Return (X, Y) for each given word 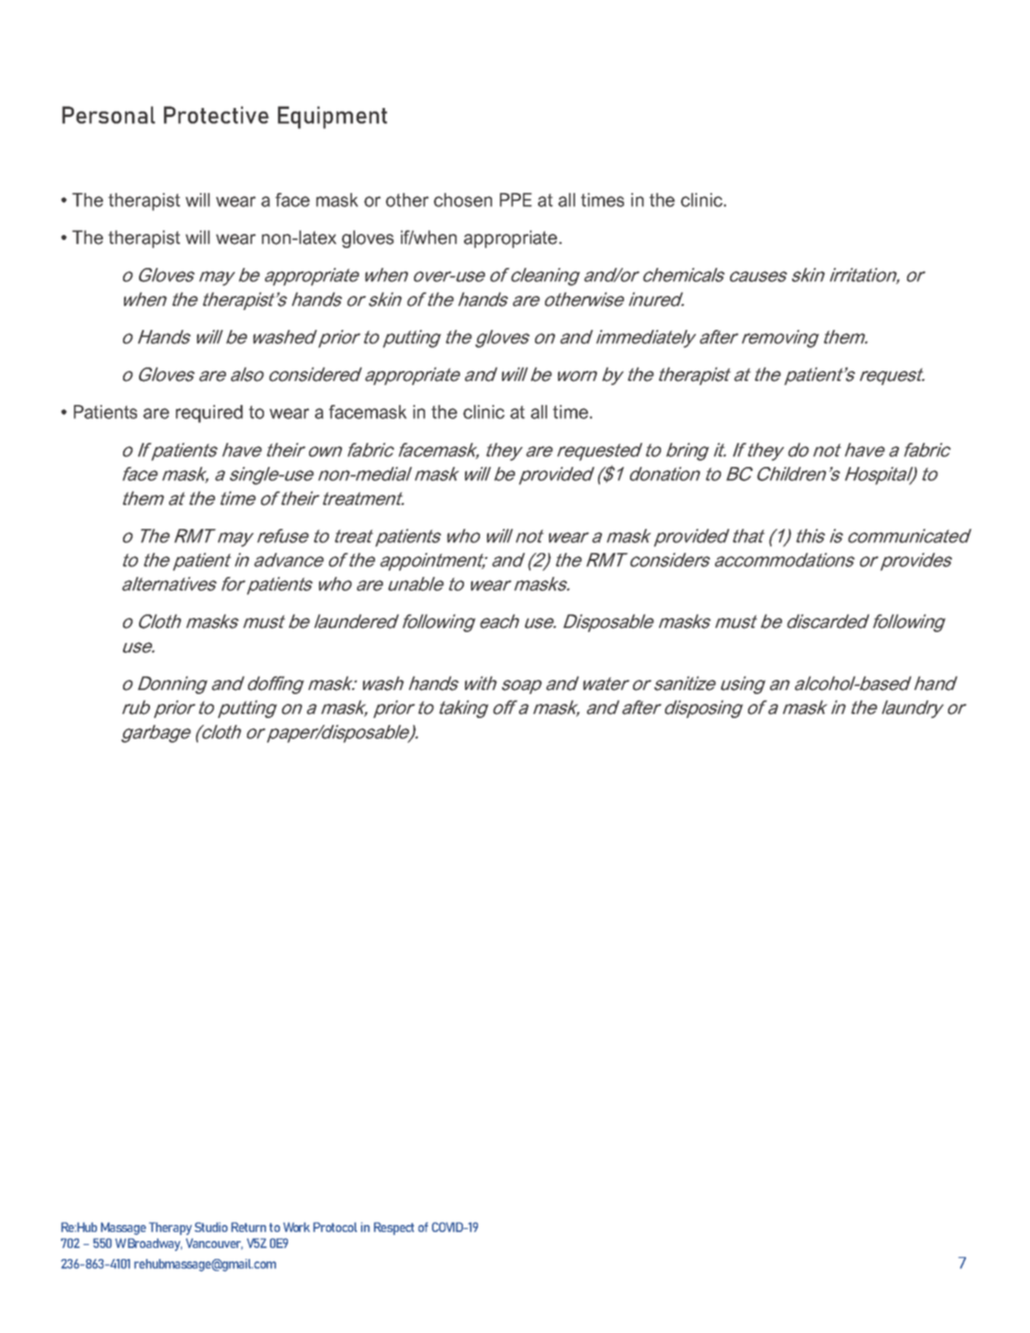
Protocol (335, 1227)
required (209, 414)
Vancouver (214, 1244)
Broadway (155, 1244)
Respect (394, 1228)
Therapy (170, 1228)
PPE (516, 200)
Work (296, 1227)
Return (248, 1227)
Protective (216, 115)
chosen (463, 200)
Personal (108, 115)
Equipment (332, 117)
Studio (211, 1227)
